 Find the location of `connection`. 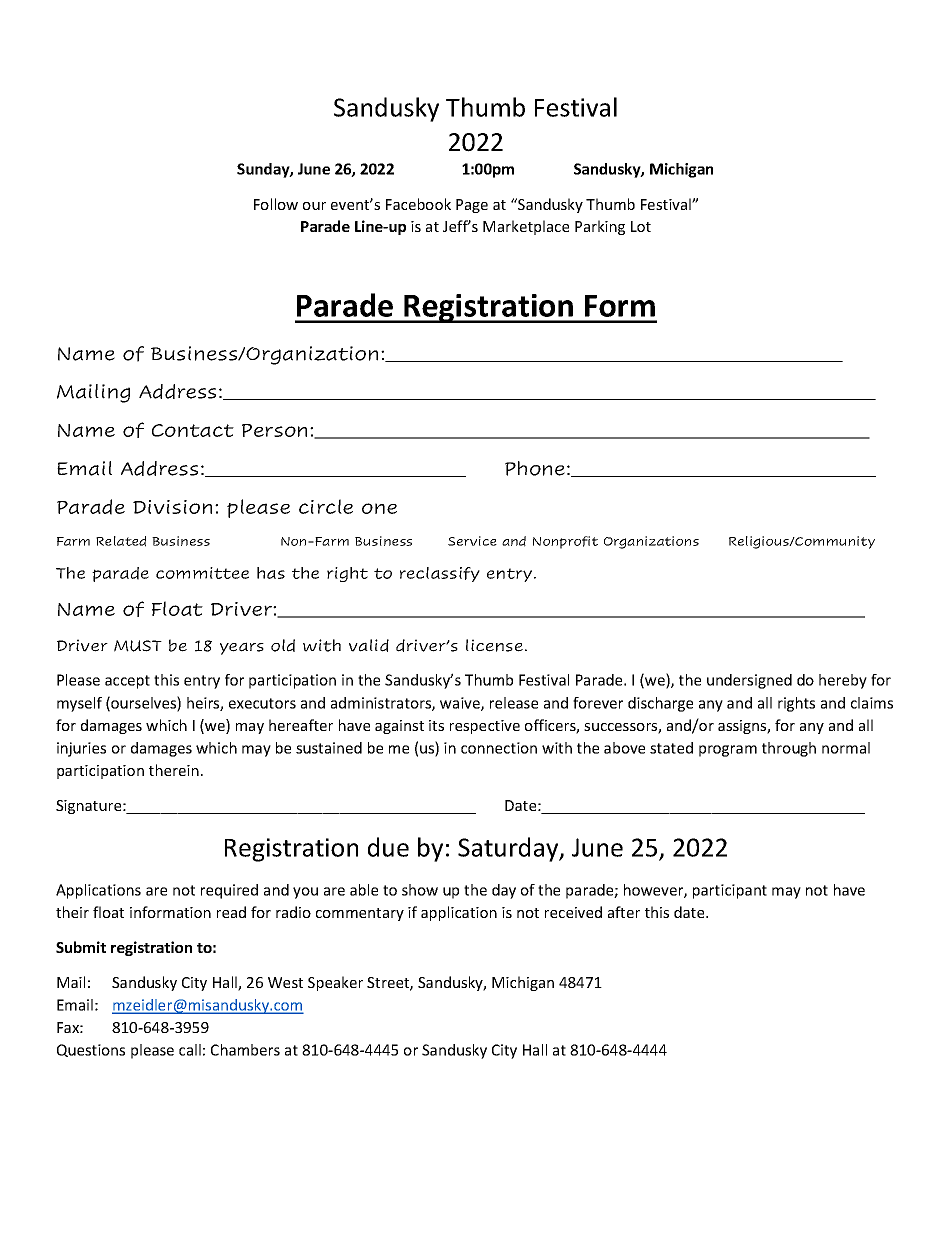

connection is located at coordinates (499, 748).
